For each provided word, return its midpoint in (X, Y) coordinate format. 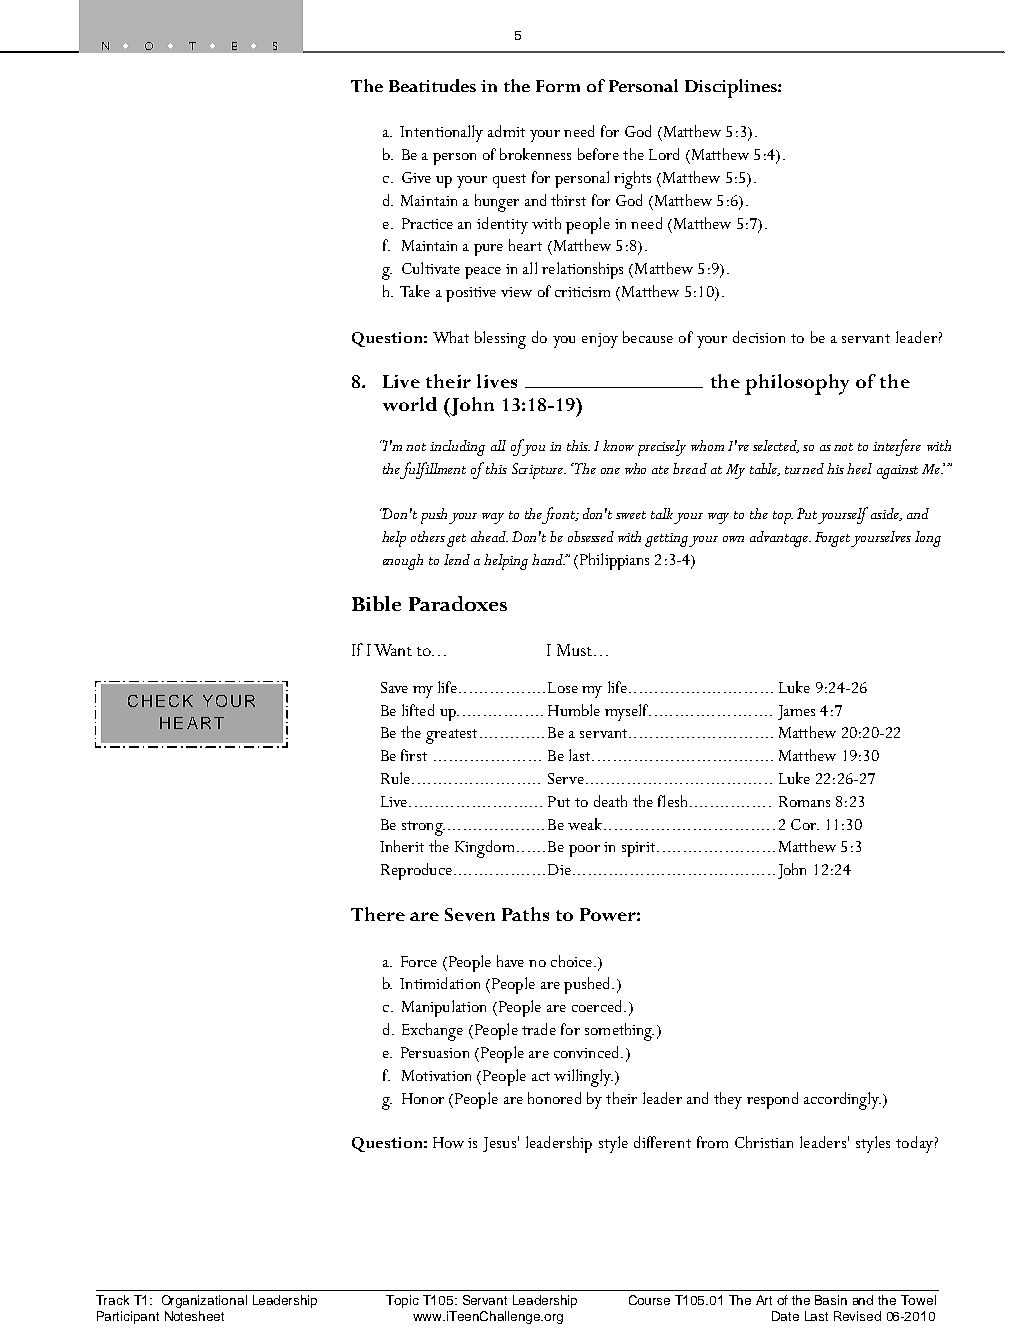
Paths (525, 914)
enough (403, 562)
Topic (402, 1301)
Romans (804, 801)
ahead (489, 536)
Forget (833, 539)
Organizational (204, 1301)
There (378, 914)
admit (506, 131)
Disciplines (732, 88)
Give (416, 177)
